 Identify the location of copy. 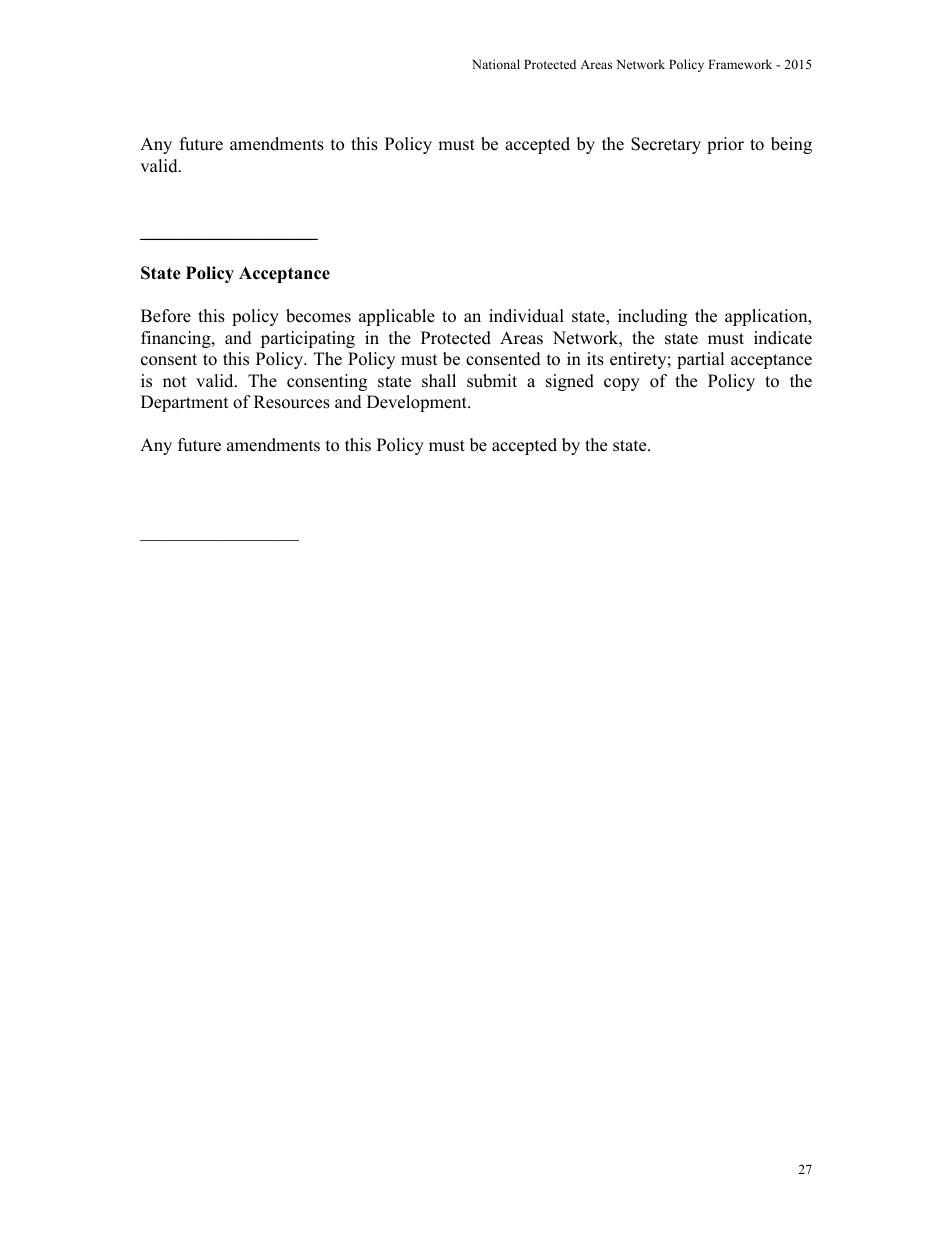
(622, 384).
